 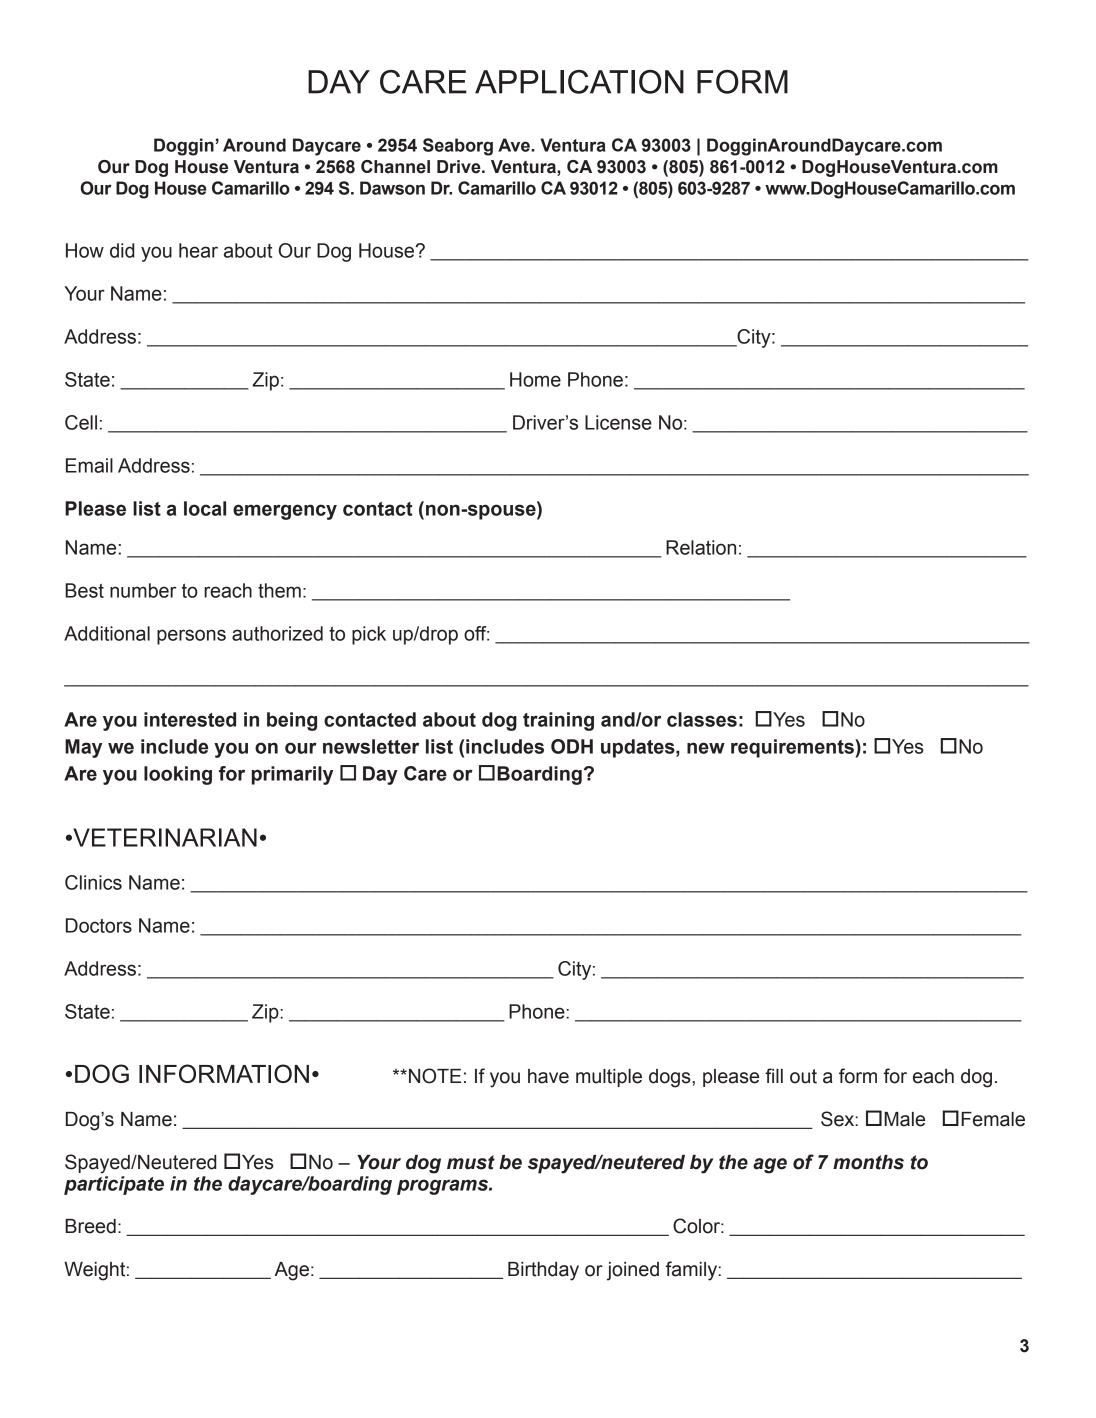 What do you see at coordinates (371, 746) in the screenshot?
I see `newsletter` at bounding box center [371, 746].
